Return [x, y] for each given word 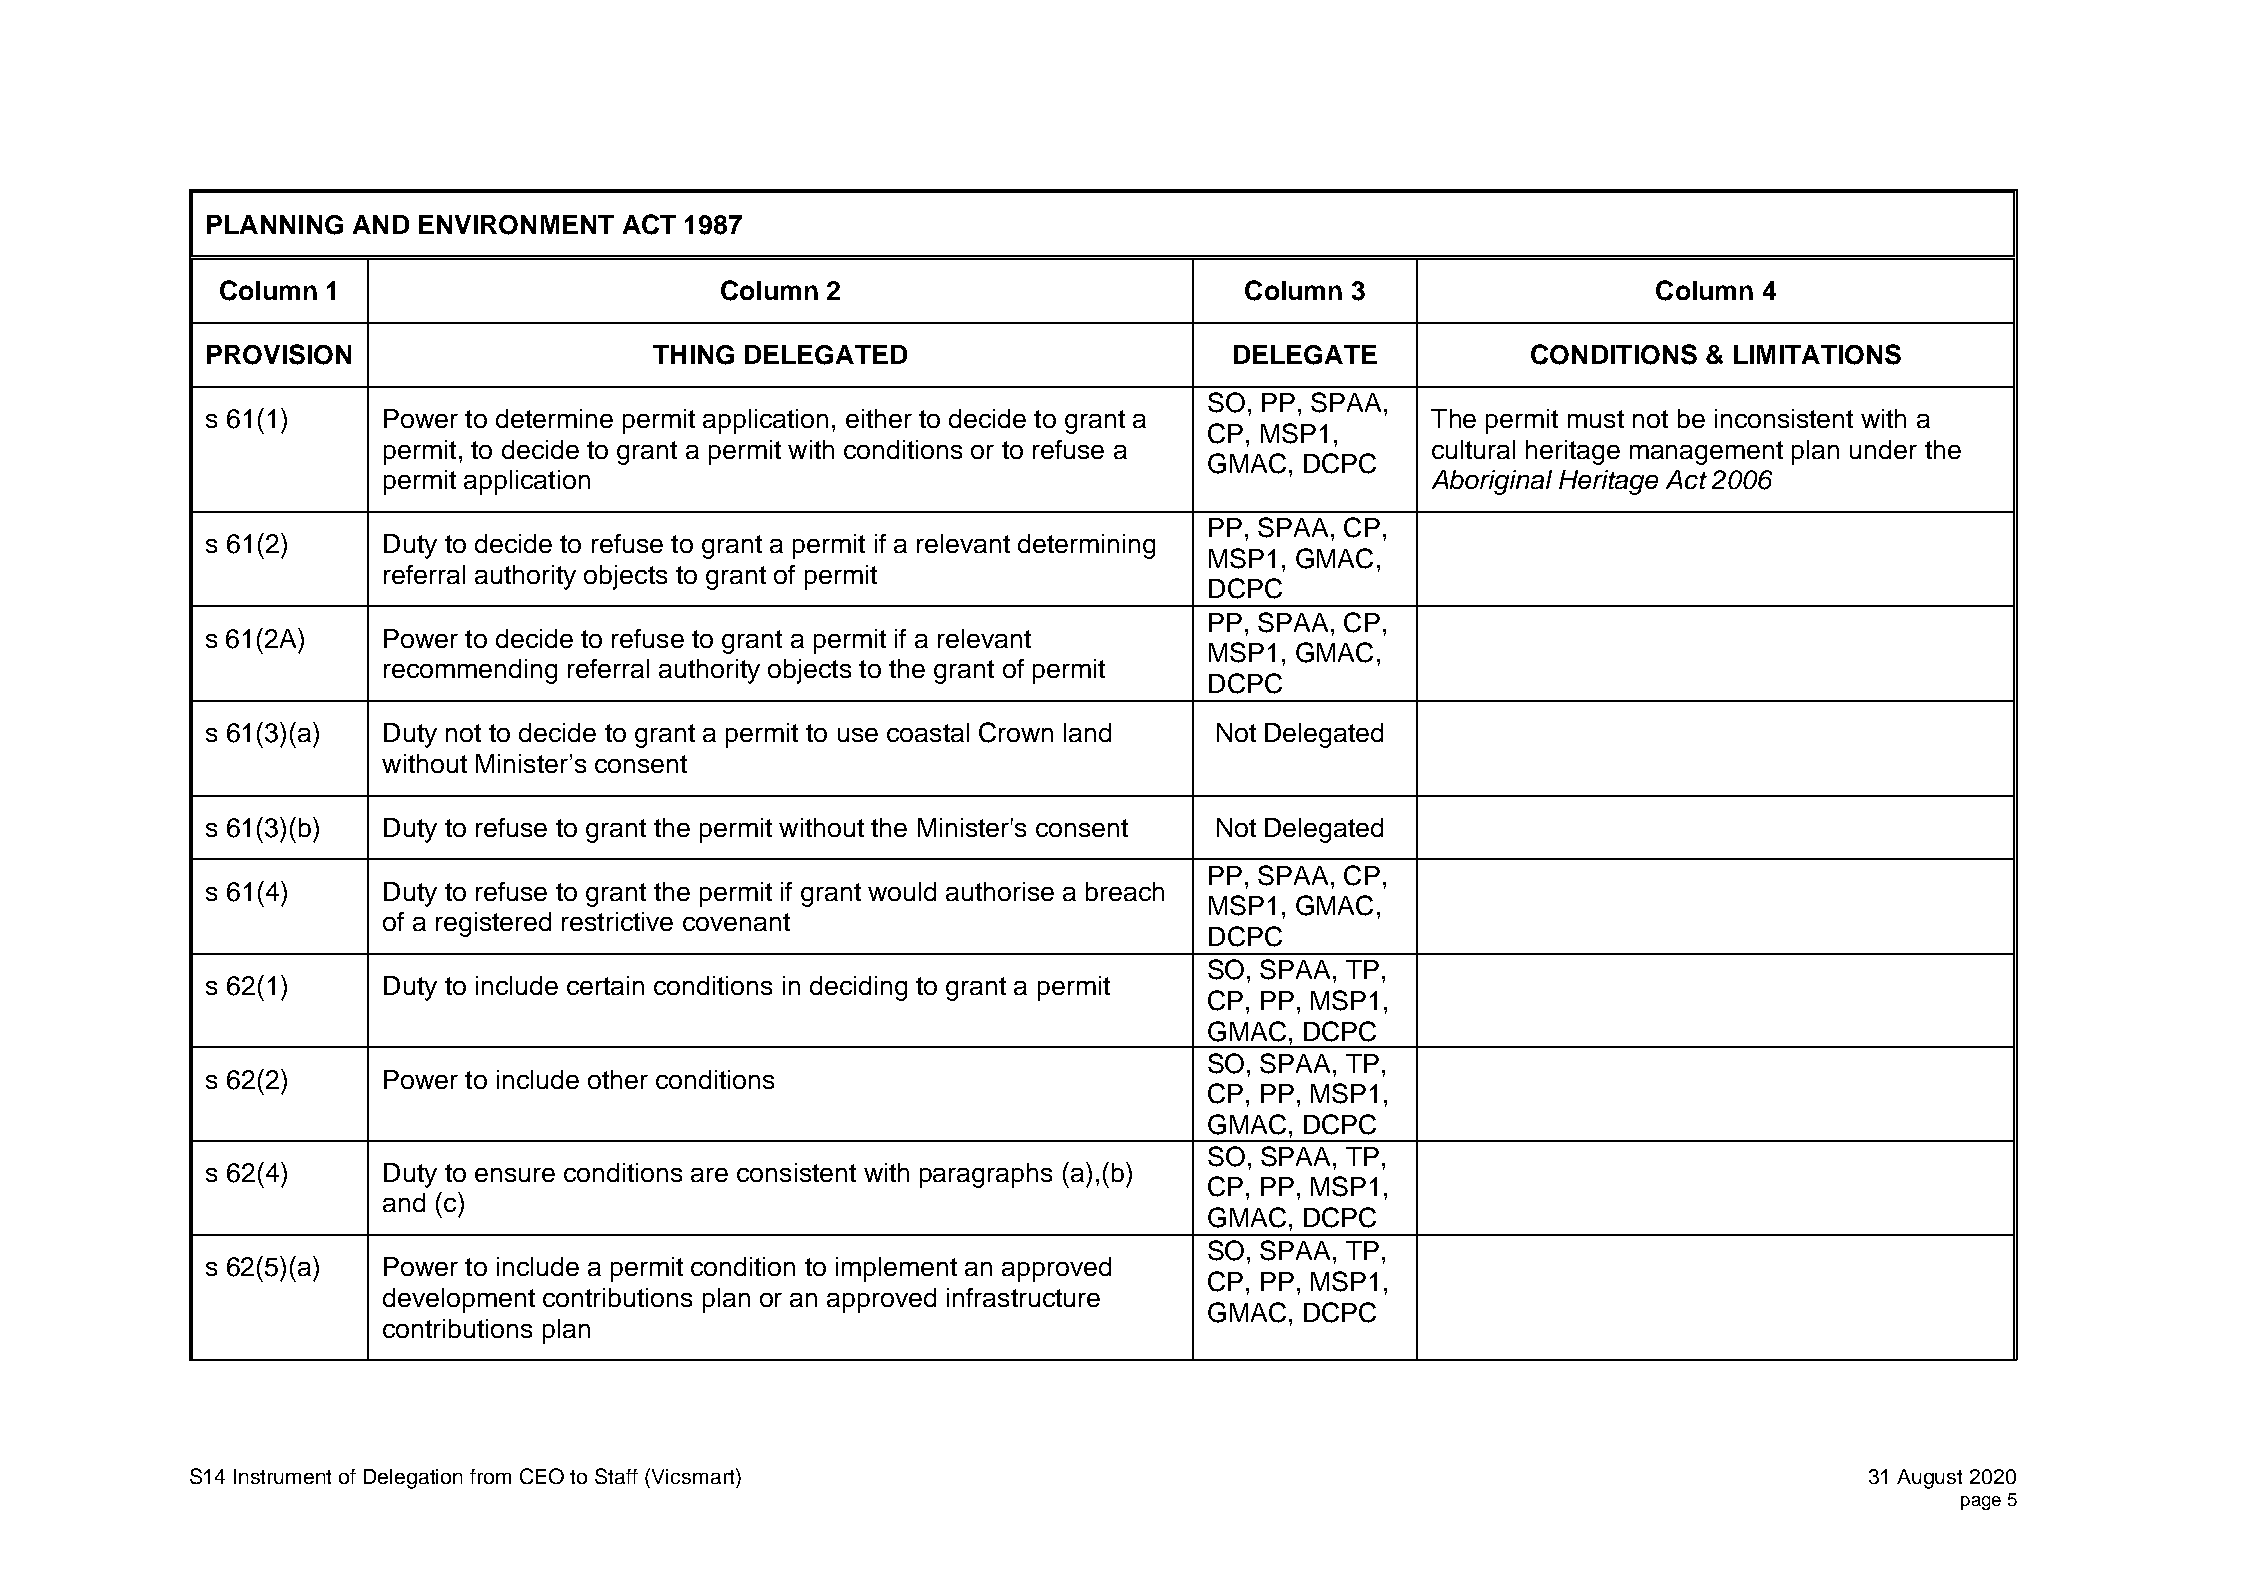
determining [1086, 546]
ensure [515, 1175]
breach [1125, 891]
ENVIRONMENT [516, 225]
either [879, 418]
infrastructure [1023, 1297]
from [490, 1476]
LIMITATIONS [1817, 354]
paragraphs [986, 1175]
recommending [470, 671]
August [1929, 1479]
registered [493, 924]
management [1706, 453]
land [1087, 732]
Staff [616, 1476]
